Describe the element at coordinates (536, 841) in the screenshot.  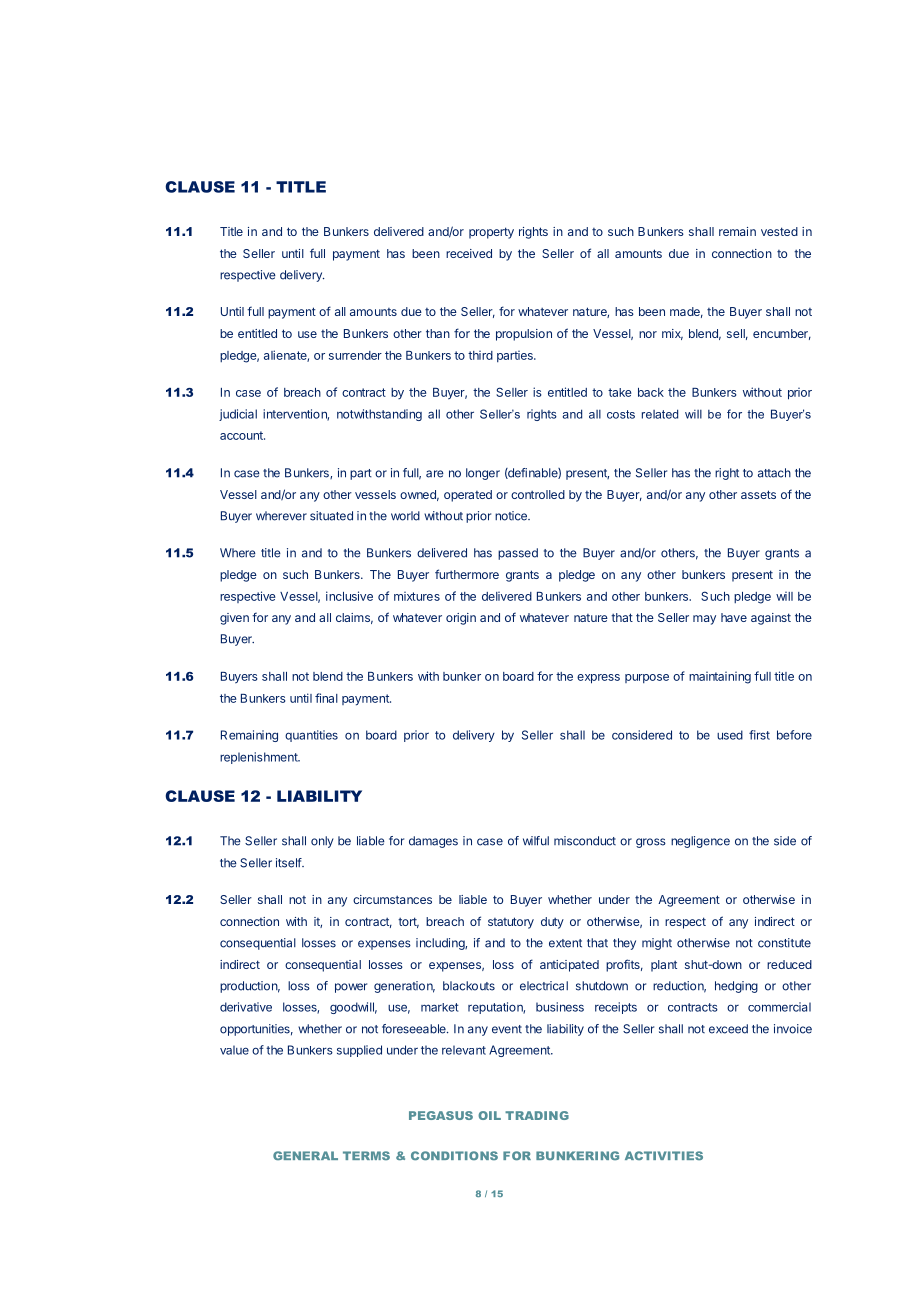
I see `wilful` at that location.
